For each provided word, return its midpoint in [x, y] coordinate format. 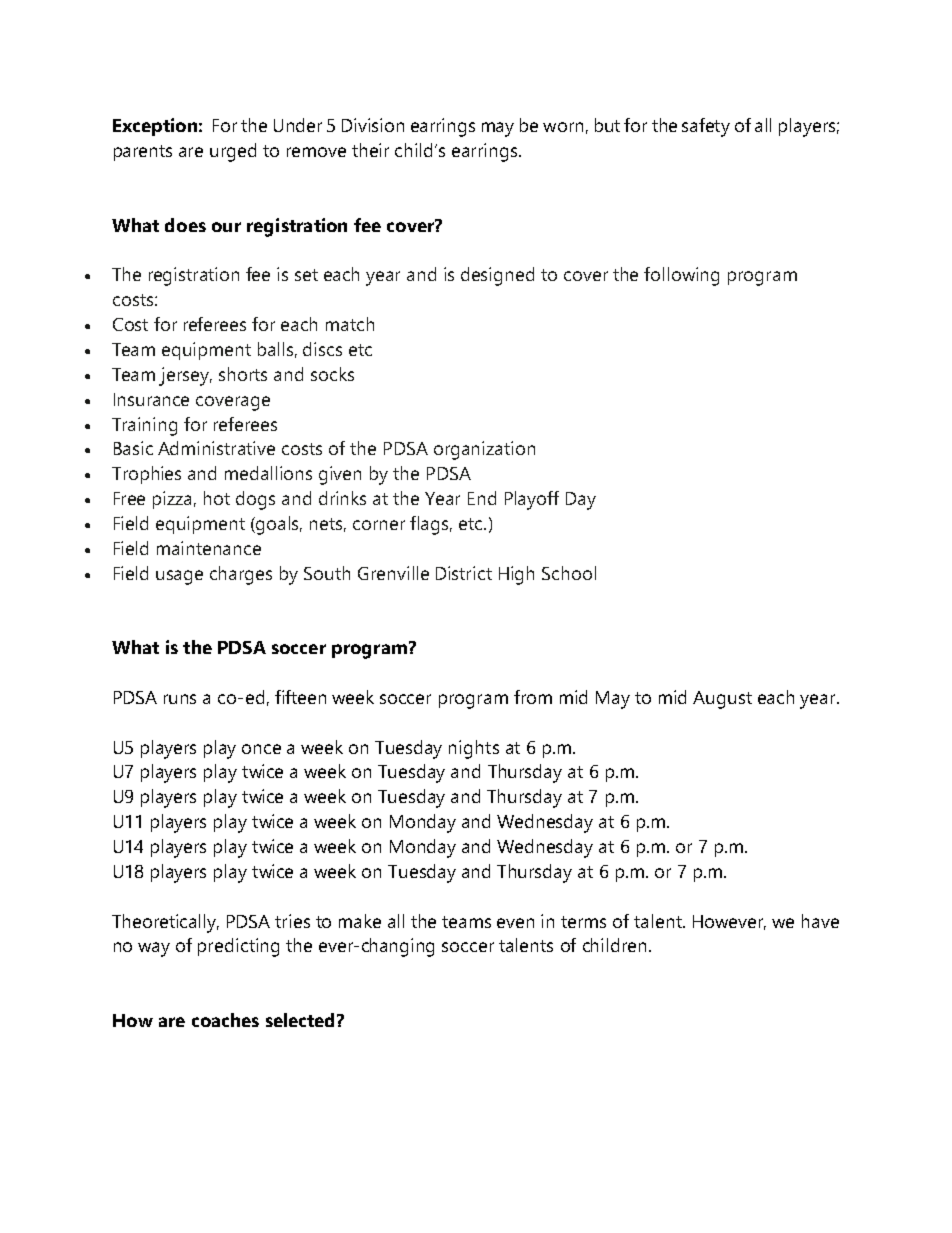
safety [706, 127]
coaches [225, 1020]
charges [241, 575]
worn [563, 127]
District [464, 573]
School [569, 573]
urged [233, 152]
